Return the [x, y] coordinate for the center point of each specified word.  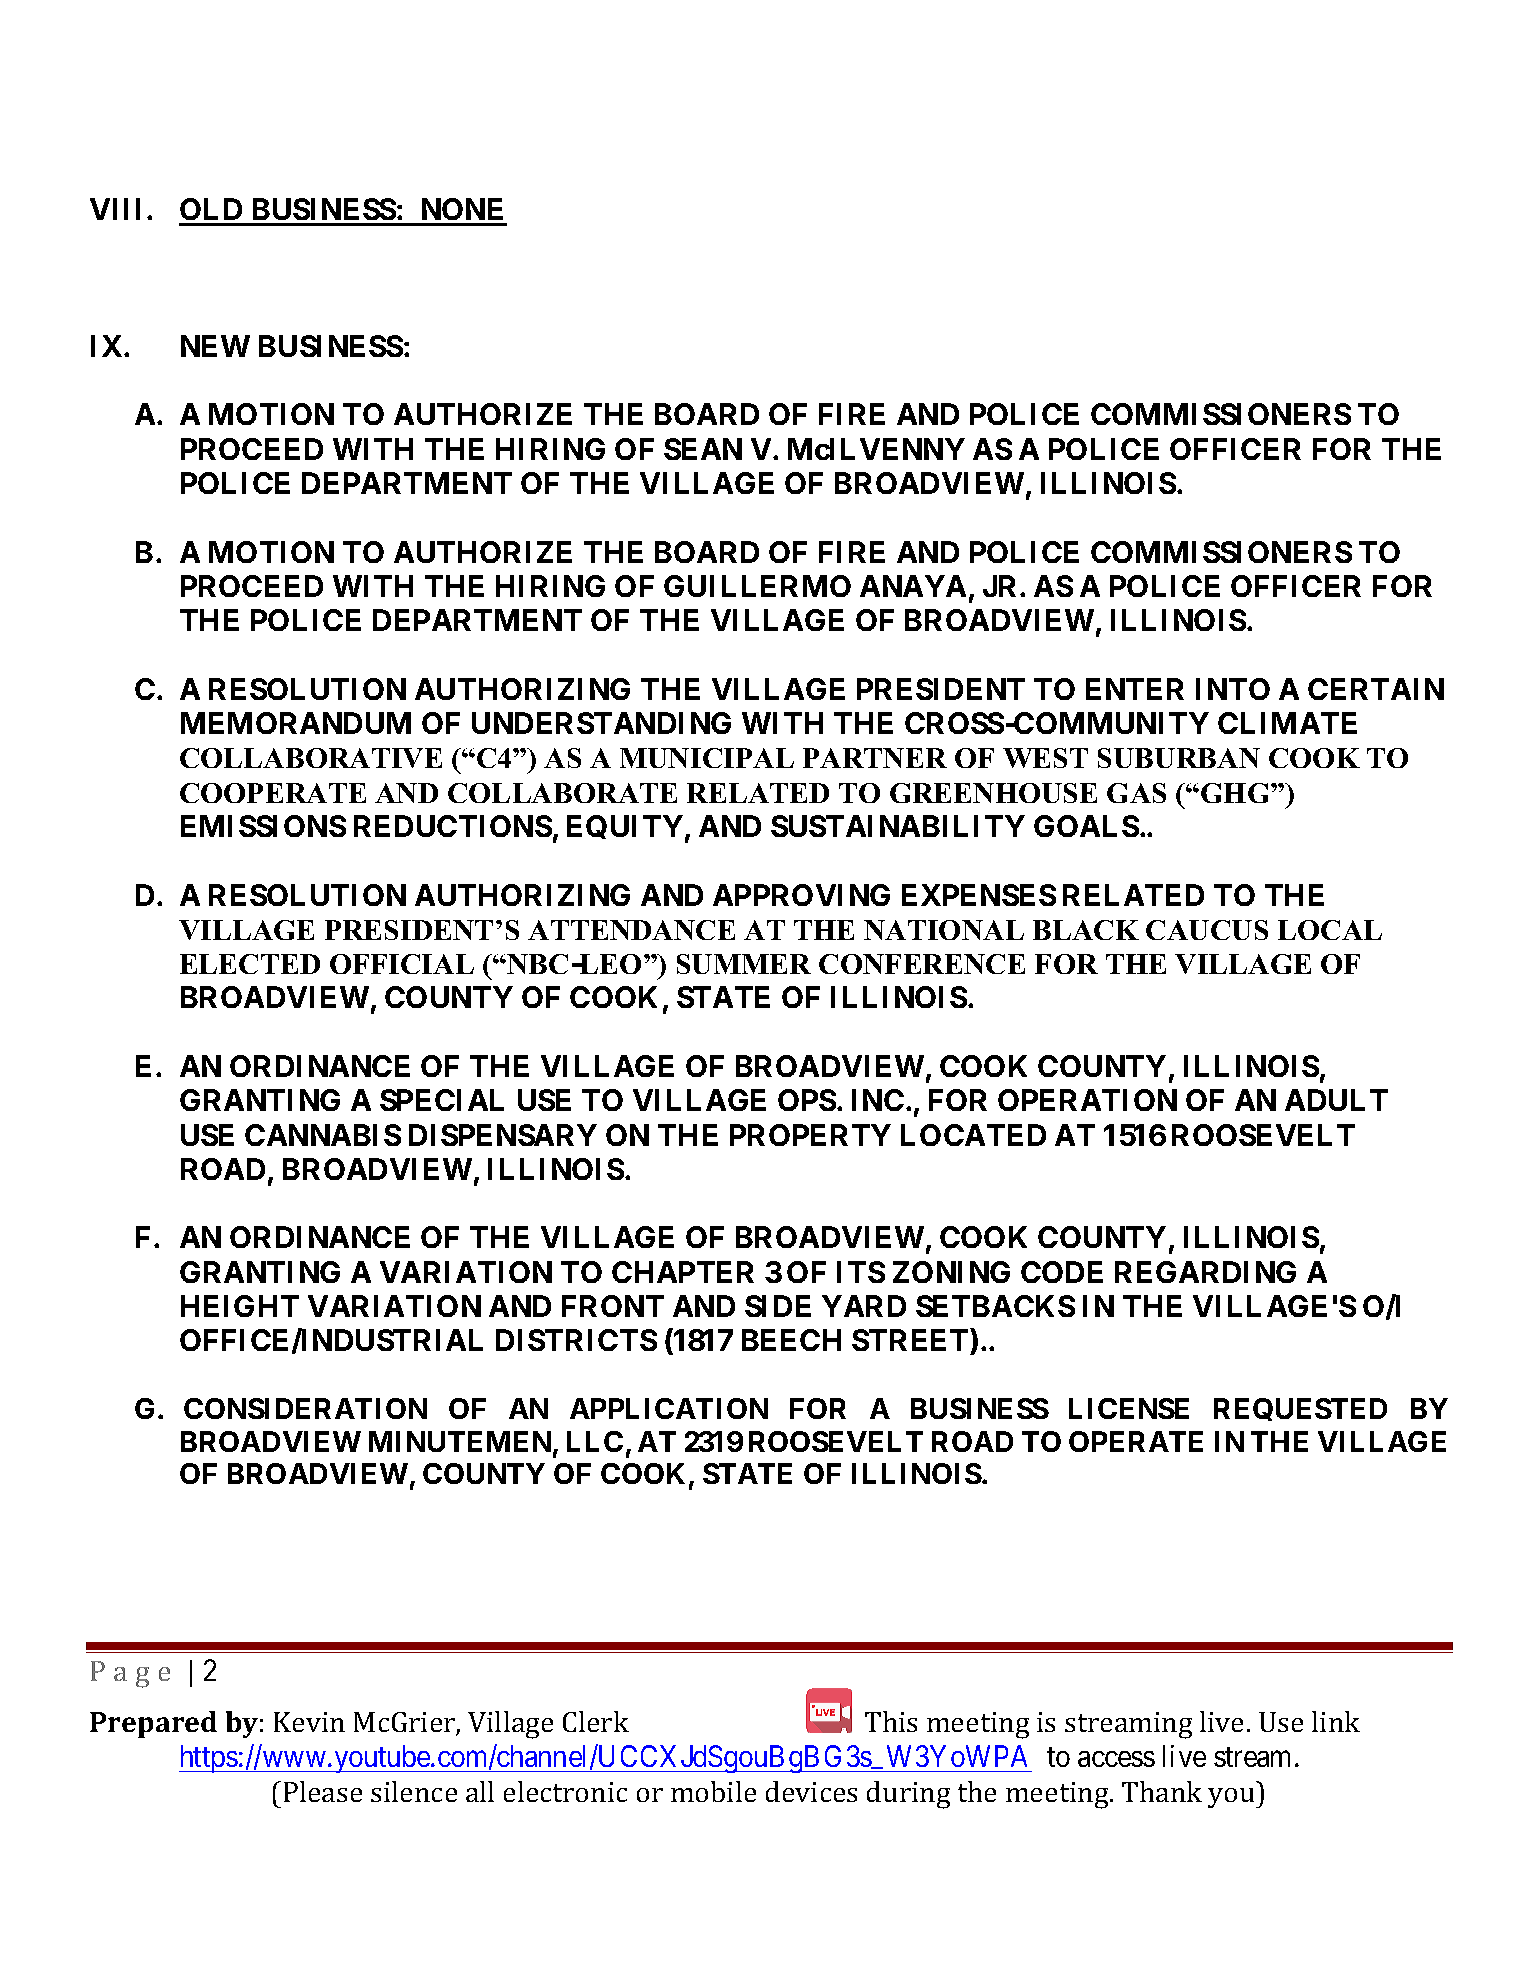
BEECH [791, 1340]
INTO [1233, 689]
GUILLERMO [757, 586]
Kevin [309, 1722]
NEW [215, 346]
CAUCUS [1207, 930]
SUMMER [744, 964]
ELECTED [250, 964]
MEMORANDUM [296, 723]
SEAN [703, 449]
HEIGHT [240, 1306]
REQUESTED [1300, 1409]
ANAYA [913, 586]
